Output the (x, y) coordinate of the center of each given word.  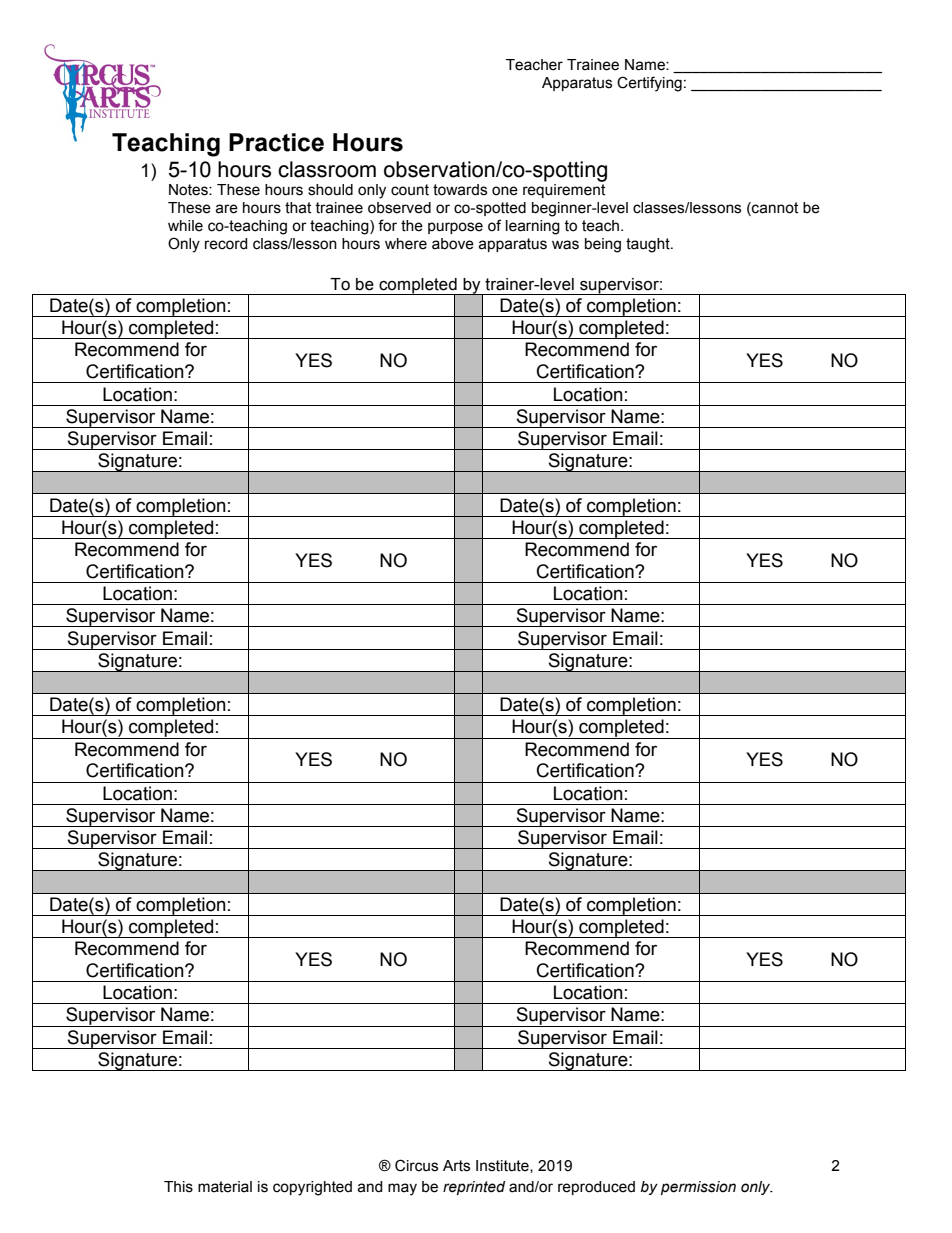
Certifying (649, 84)
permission (698, 1188)
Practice (276, 142)
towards (460, 190)
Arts (456, 1166)
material (225, 1187)
